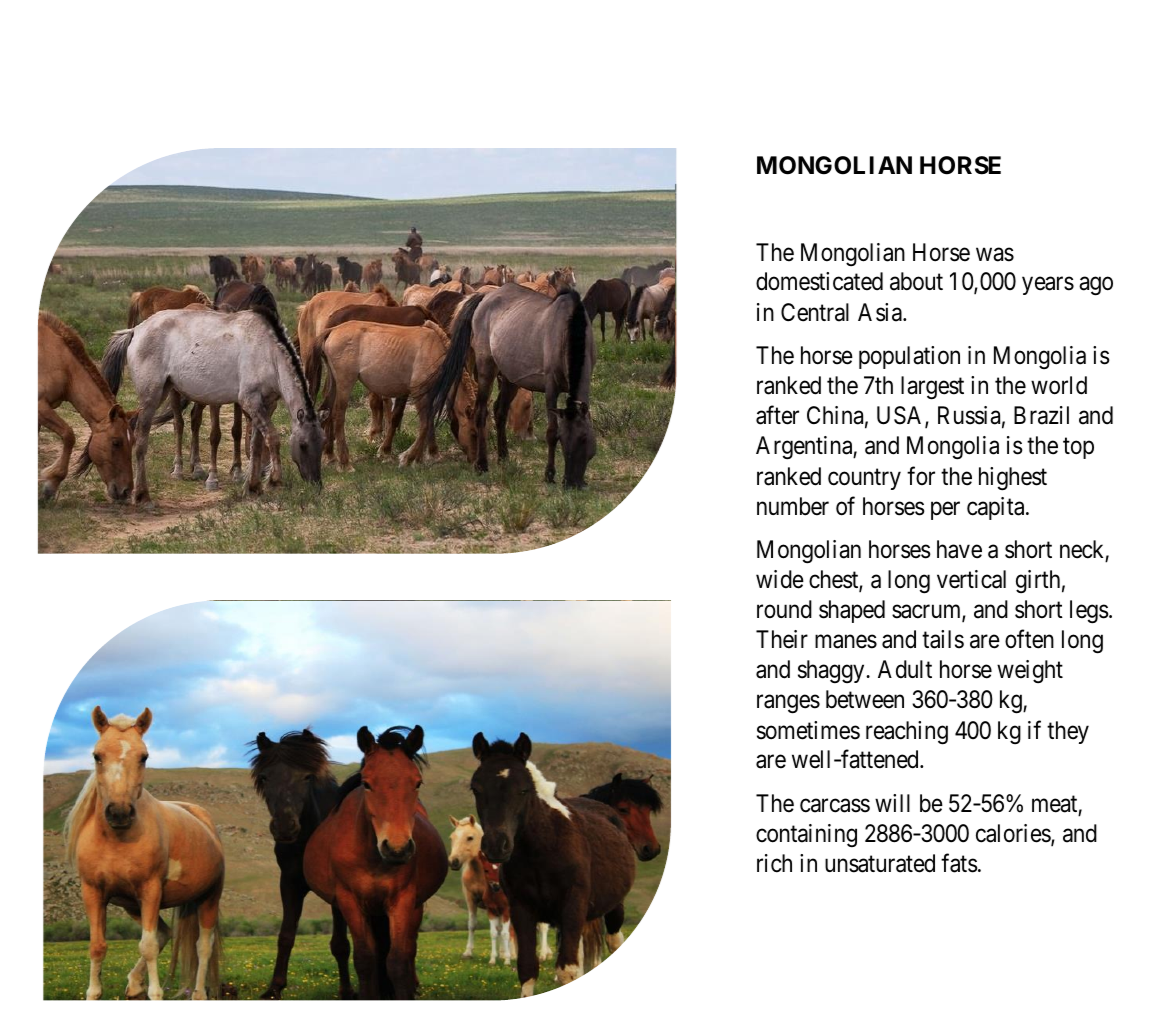  Describe the element at coordinates (777, 415) in the screenshot. I see `after` at that location.
